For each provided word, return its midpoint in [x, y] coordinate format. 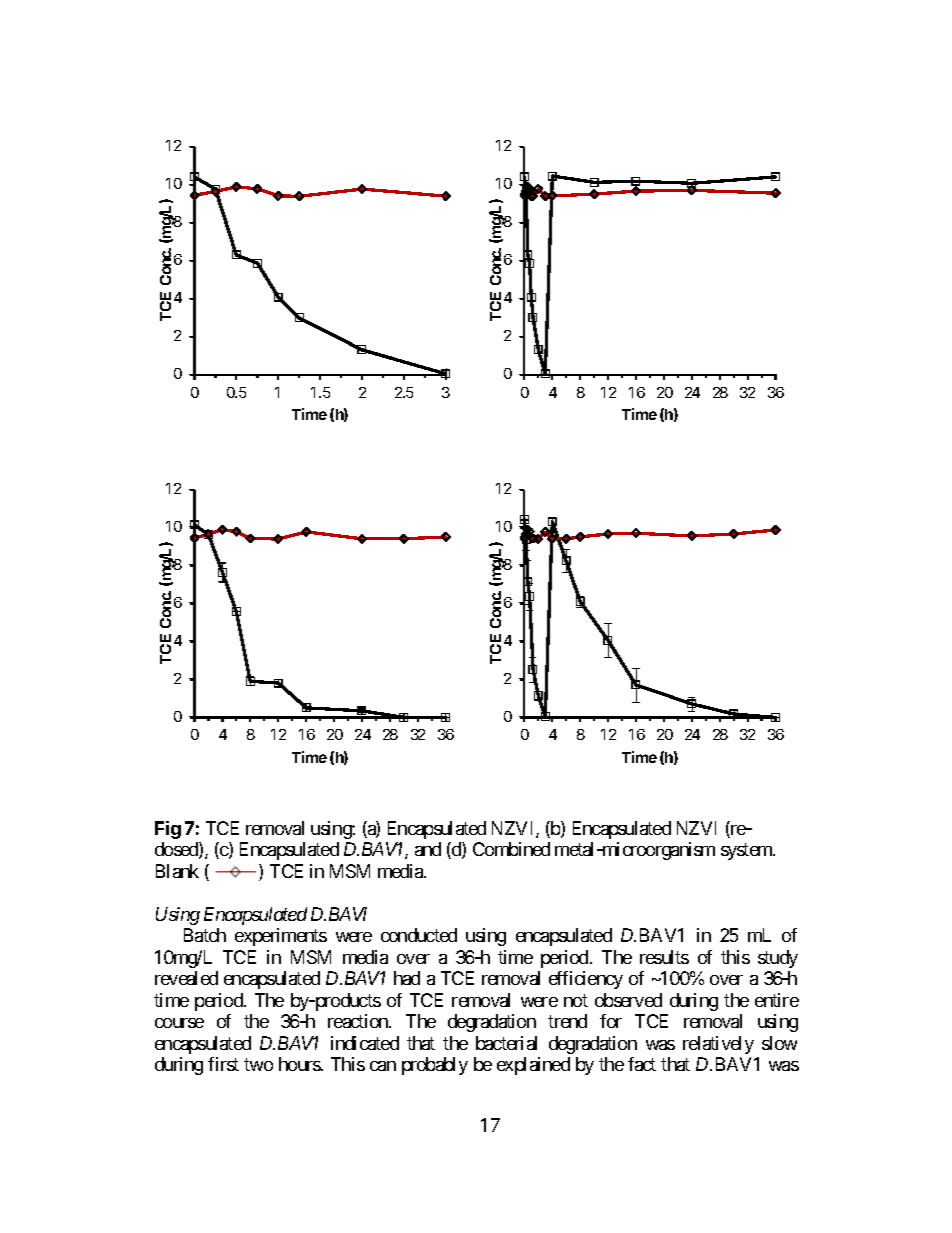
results [664, 957]
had [407, 978]
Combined [511, 849]
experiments [281, 937]
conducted [419, 935]
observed [628, 1000]
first [223, 1064]
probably [435, 1066]
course [179, 1023]
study [778, 959]
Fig [168, 830]
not [576, 1000]
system [747, 852]
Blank [177, 871]
